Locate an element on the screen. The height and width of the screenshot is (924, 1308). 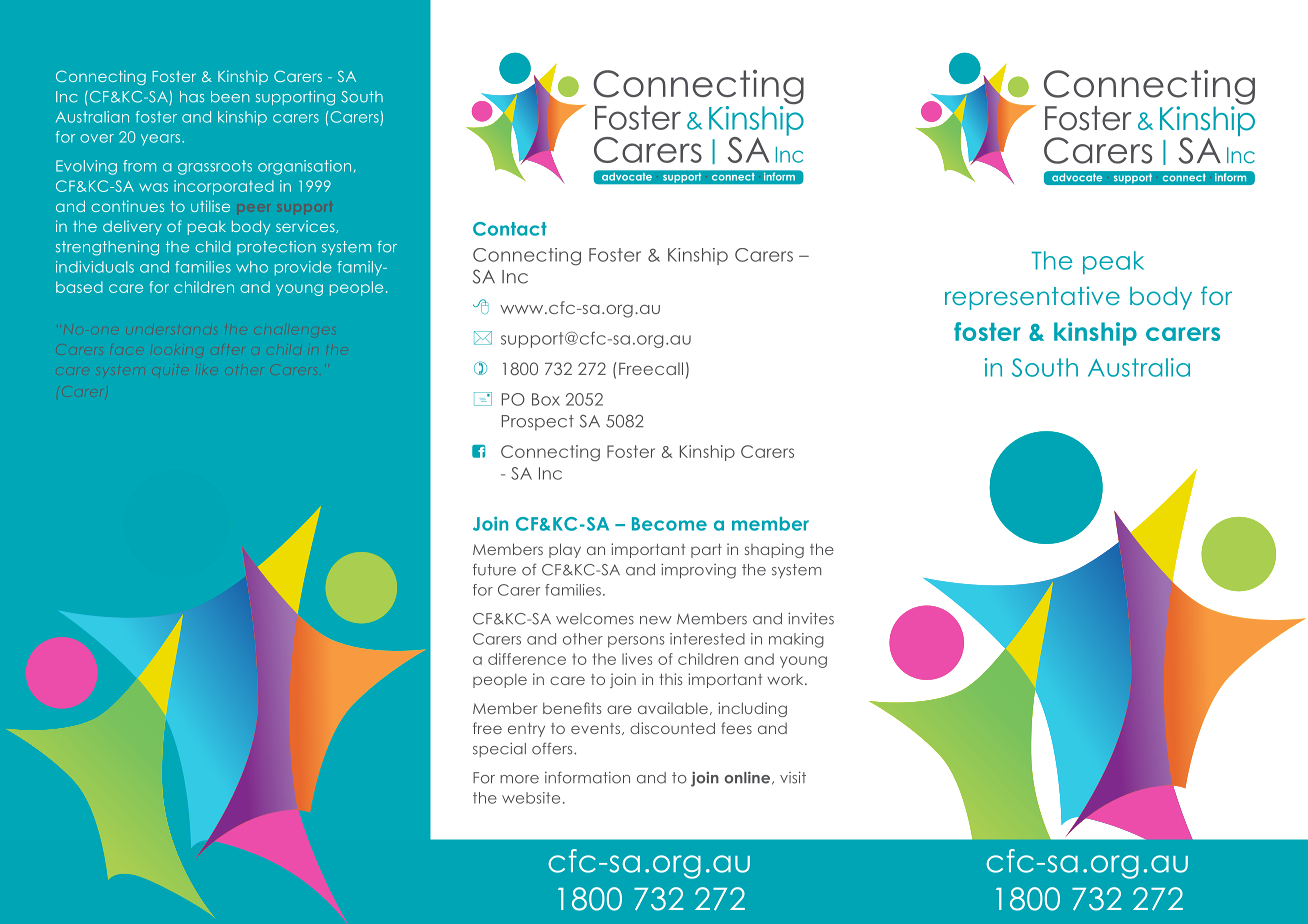
who is located at coordinates (252, 267).
